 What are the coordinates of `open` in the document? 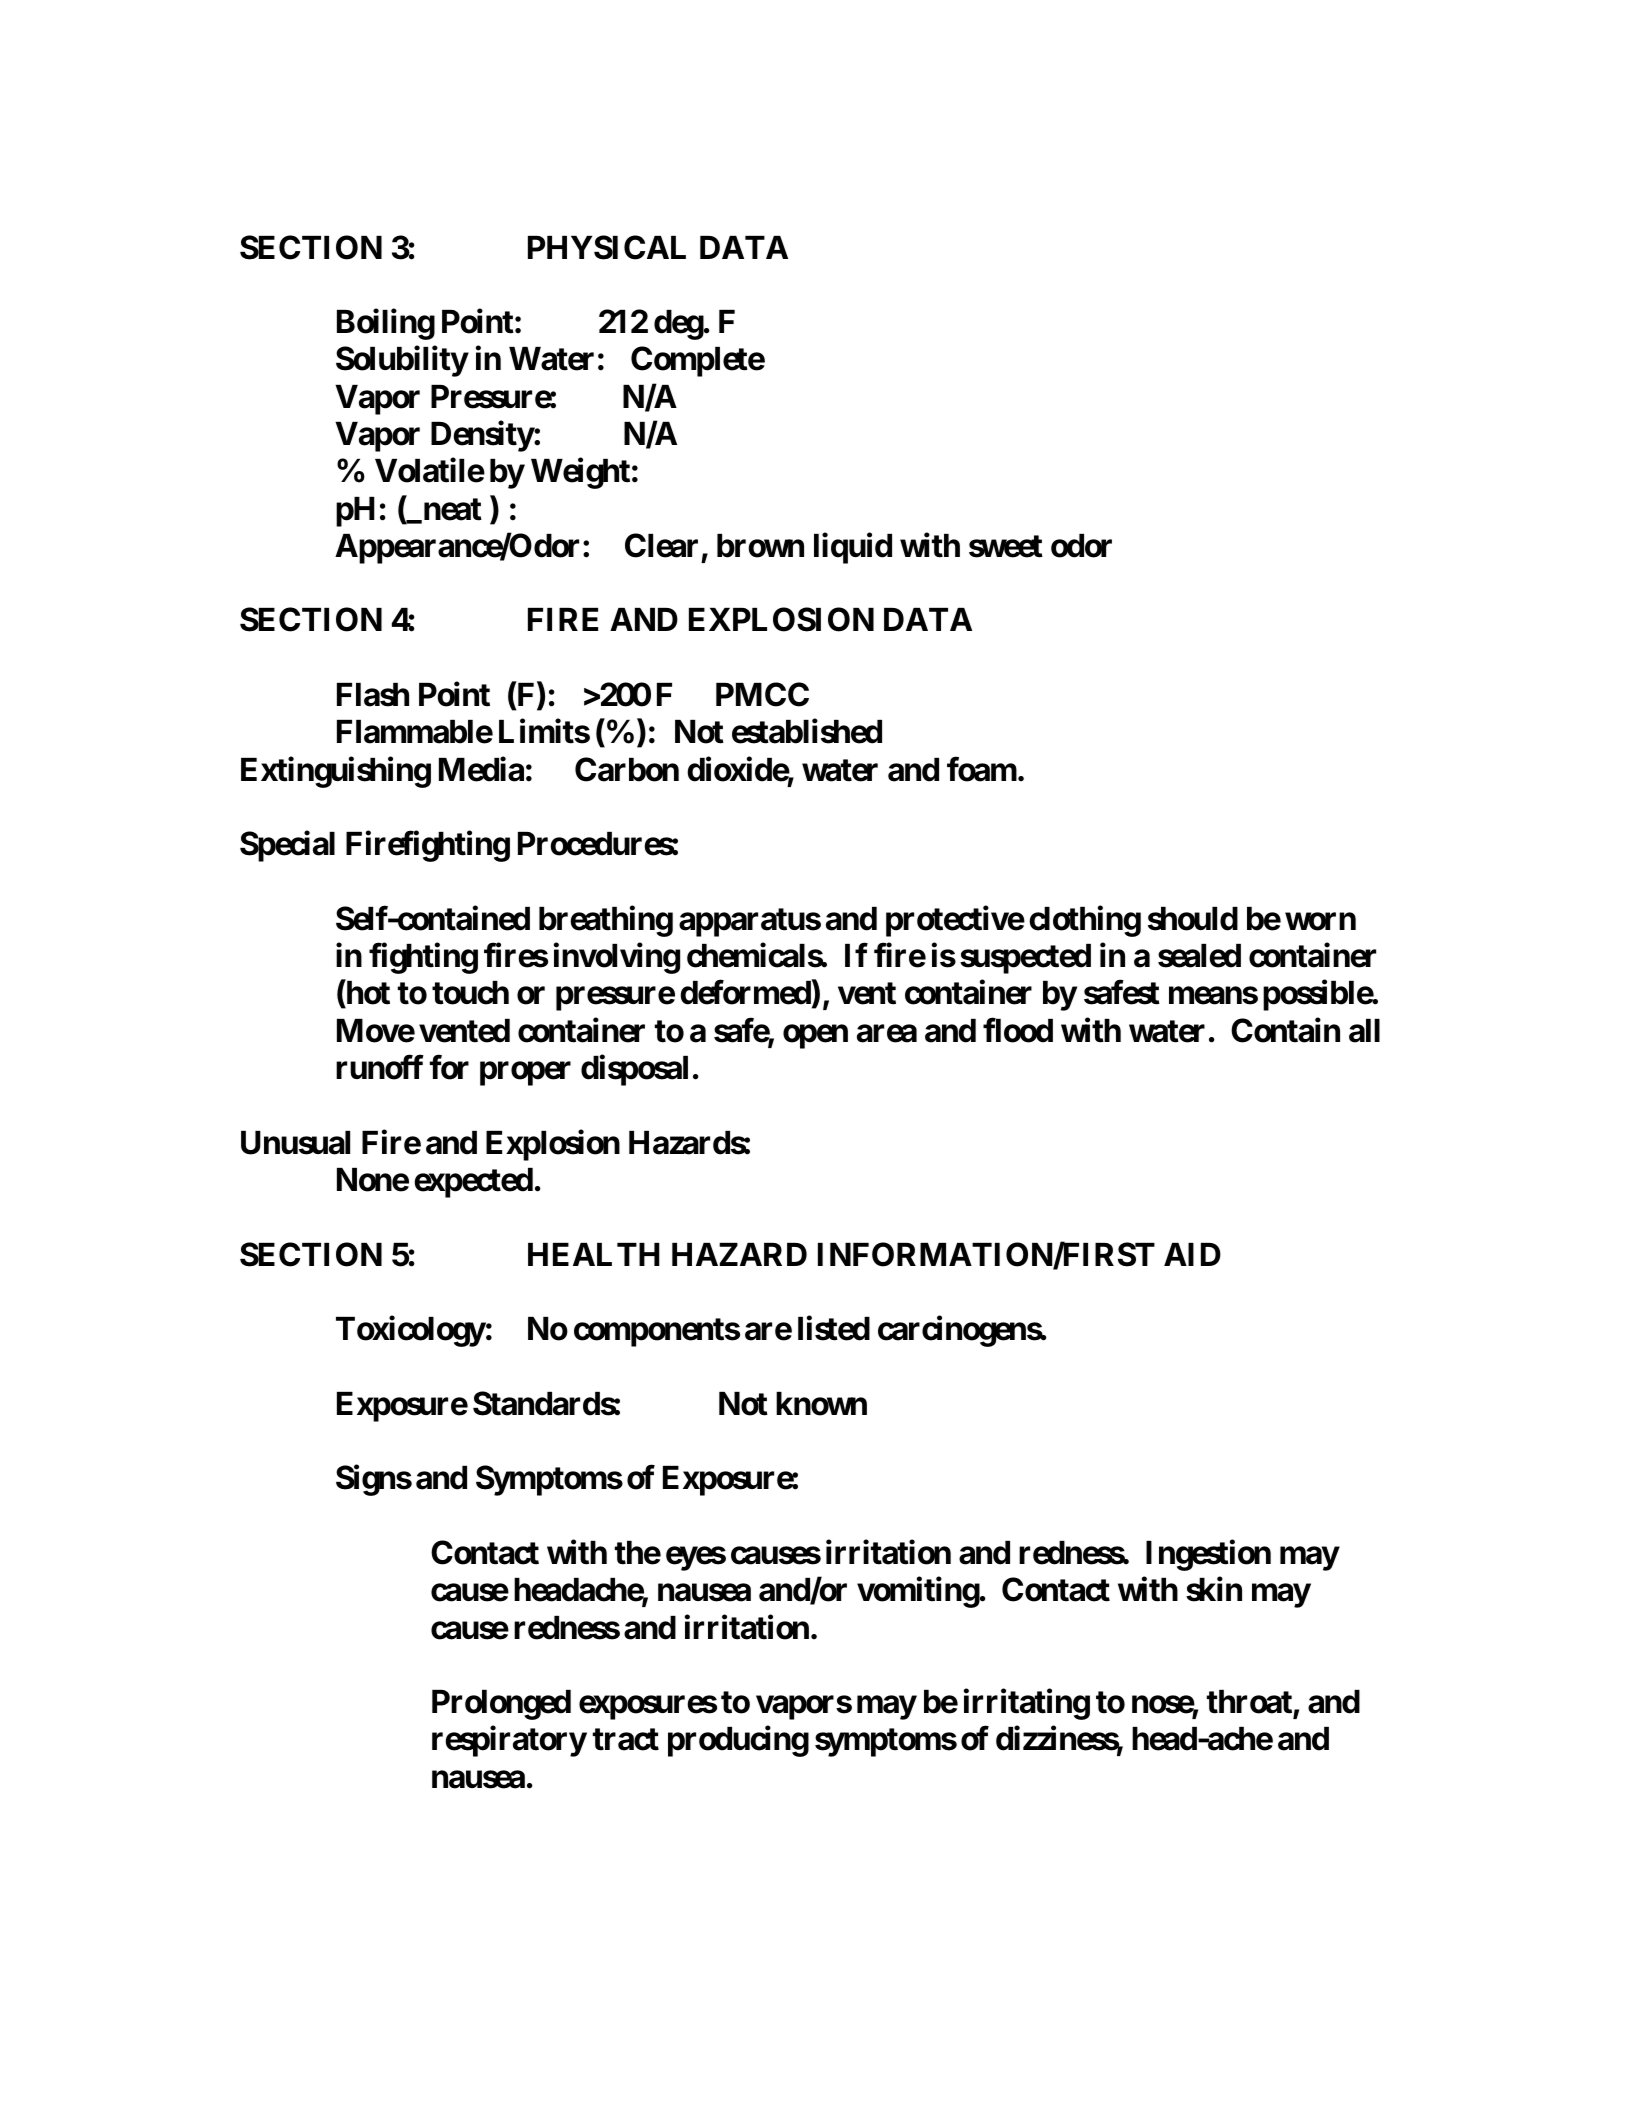 It's located at (815, 1037).
